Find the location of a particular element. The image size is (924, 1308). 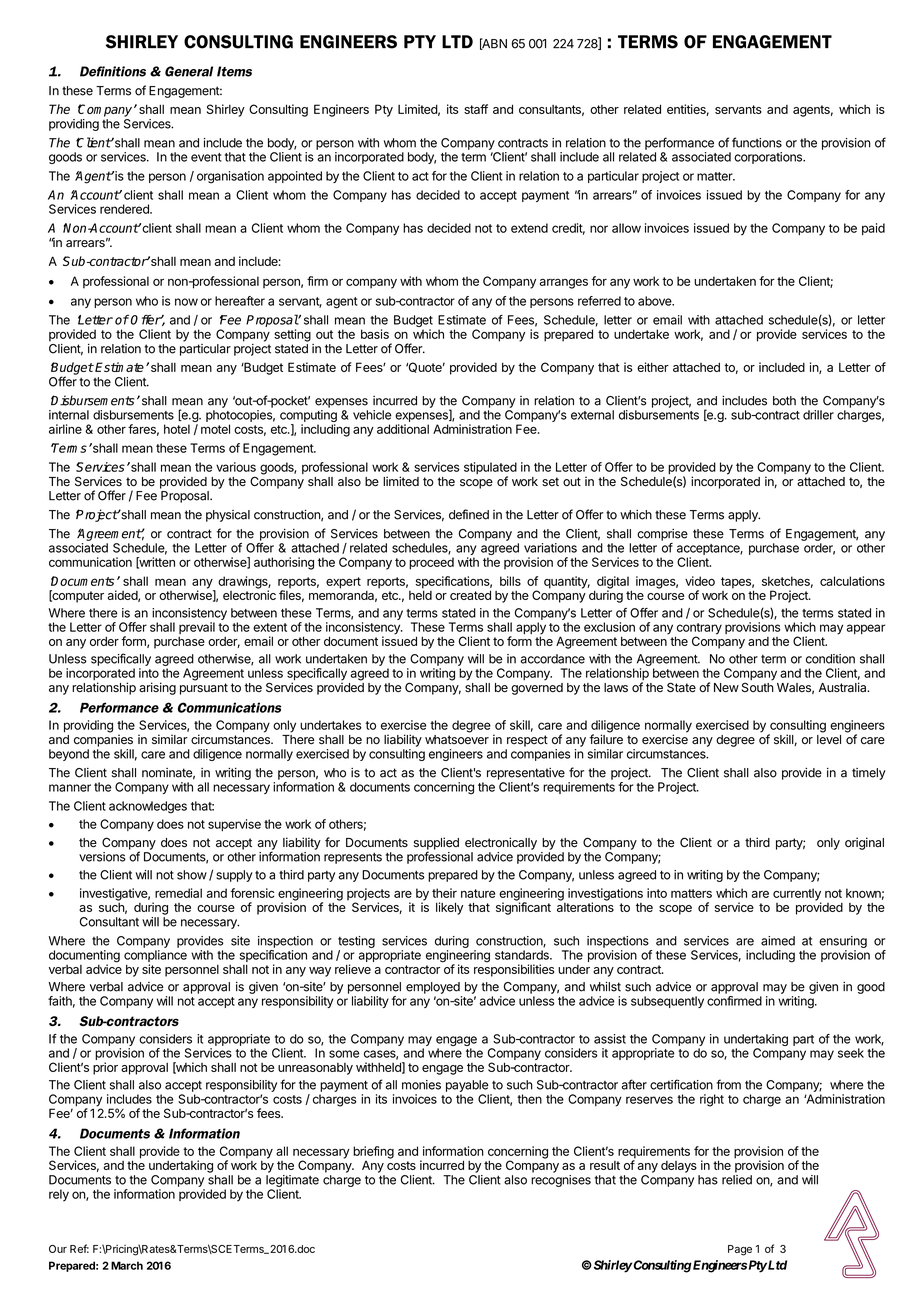

functions is located at coordinates (757, 142).
